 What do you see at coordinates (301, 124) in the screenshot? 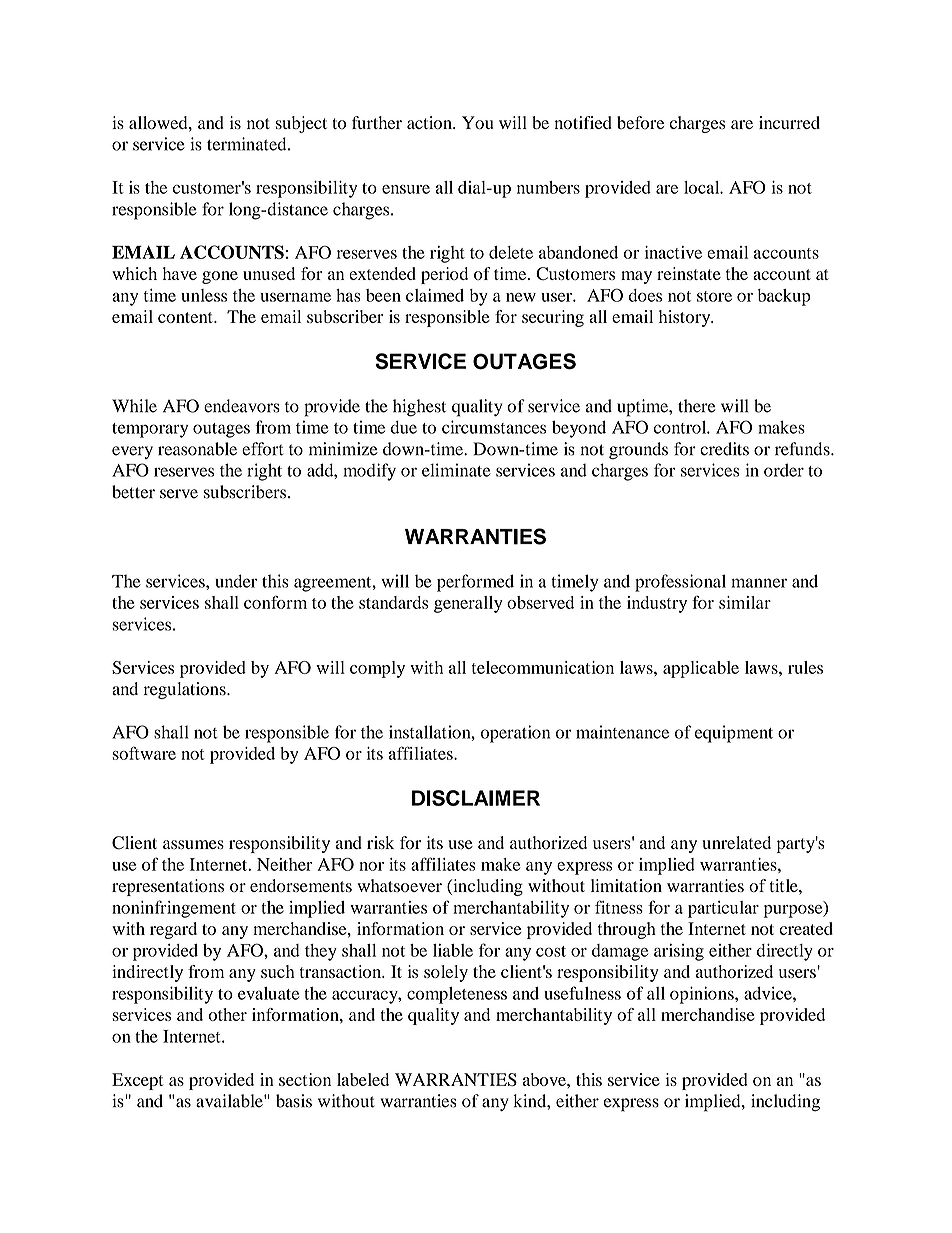
I see `subject` at bounding box center [301, 124].
